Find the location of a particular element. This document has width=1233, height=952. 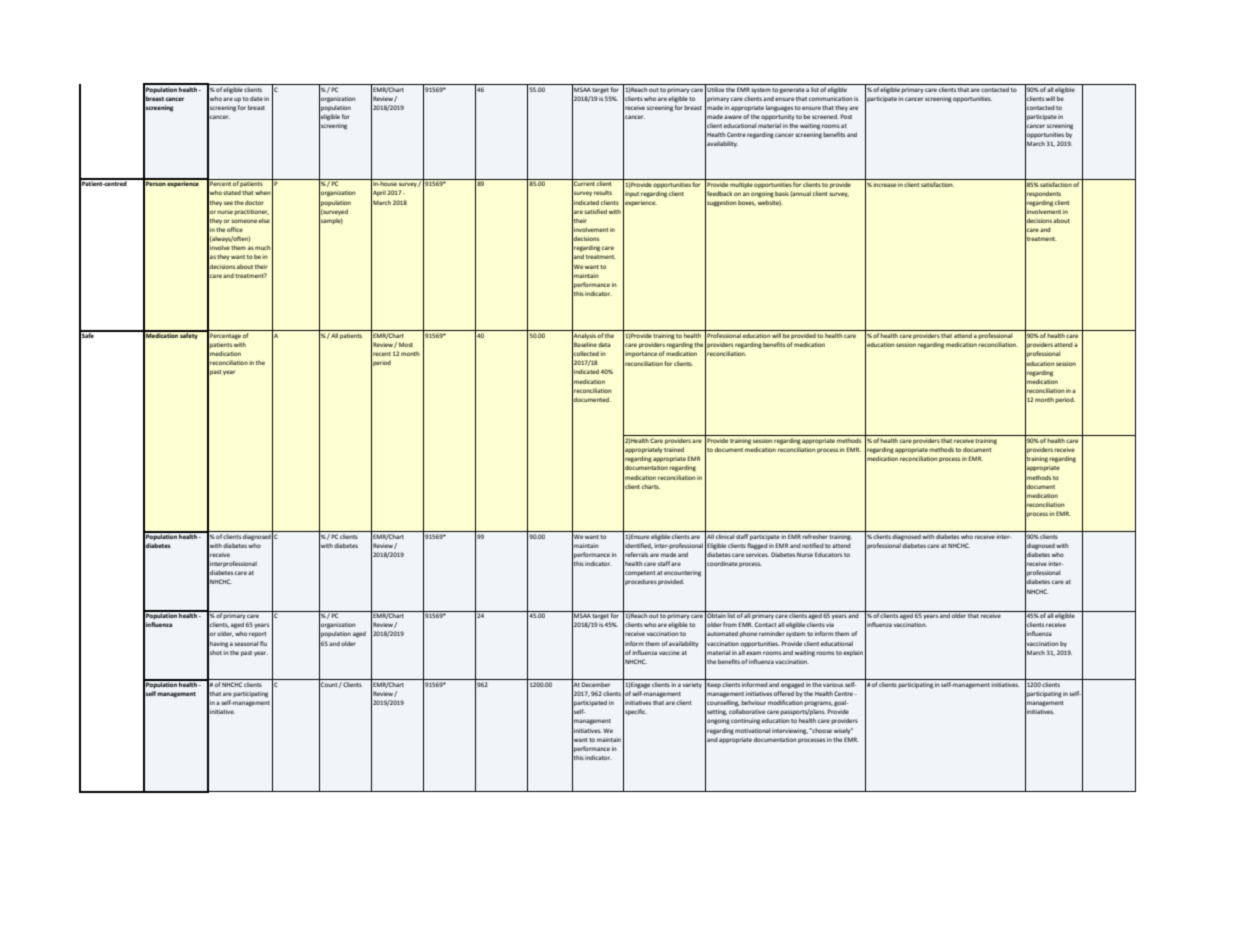

results is located at coordinates (603, 192).
